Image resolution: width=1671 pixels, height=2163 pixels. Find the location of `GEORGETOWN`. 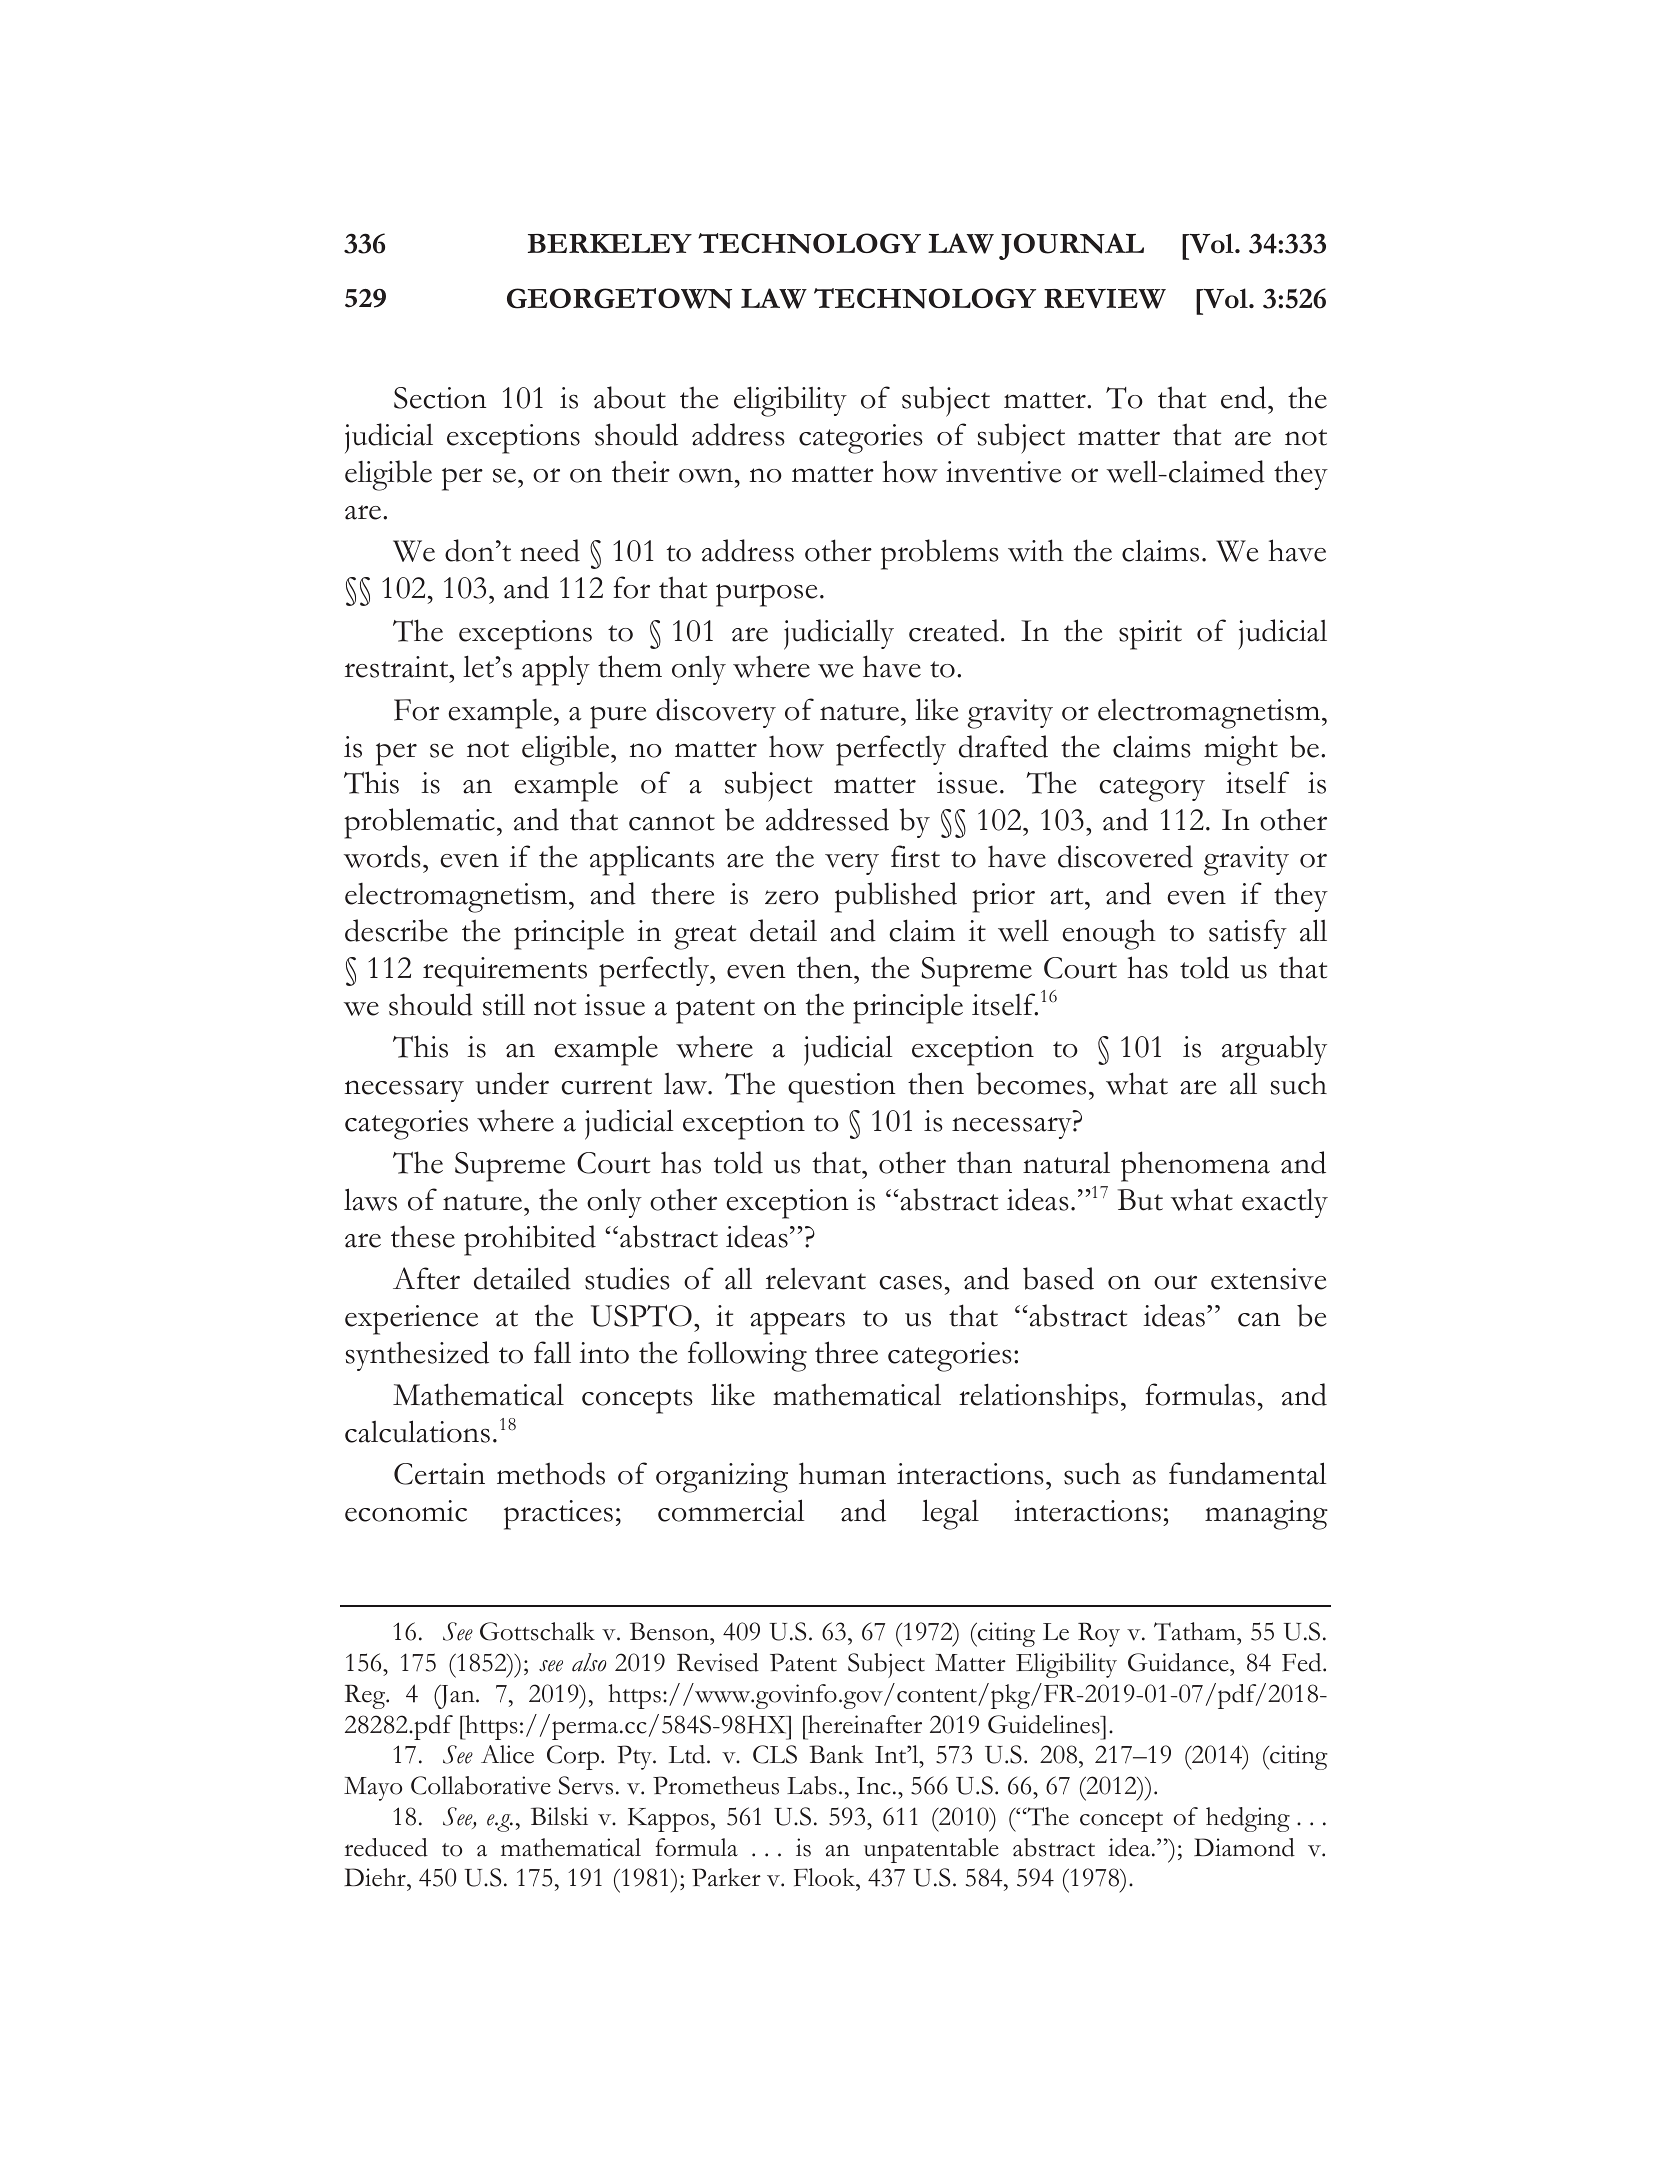

GEORGETOWN is located at coordinates (619, 298).
